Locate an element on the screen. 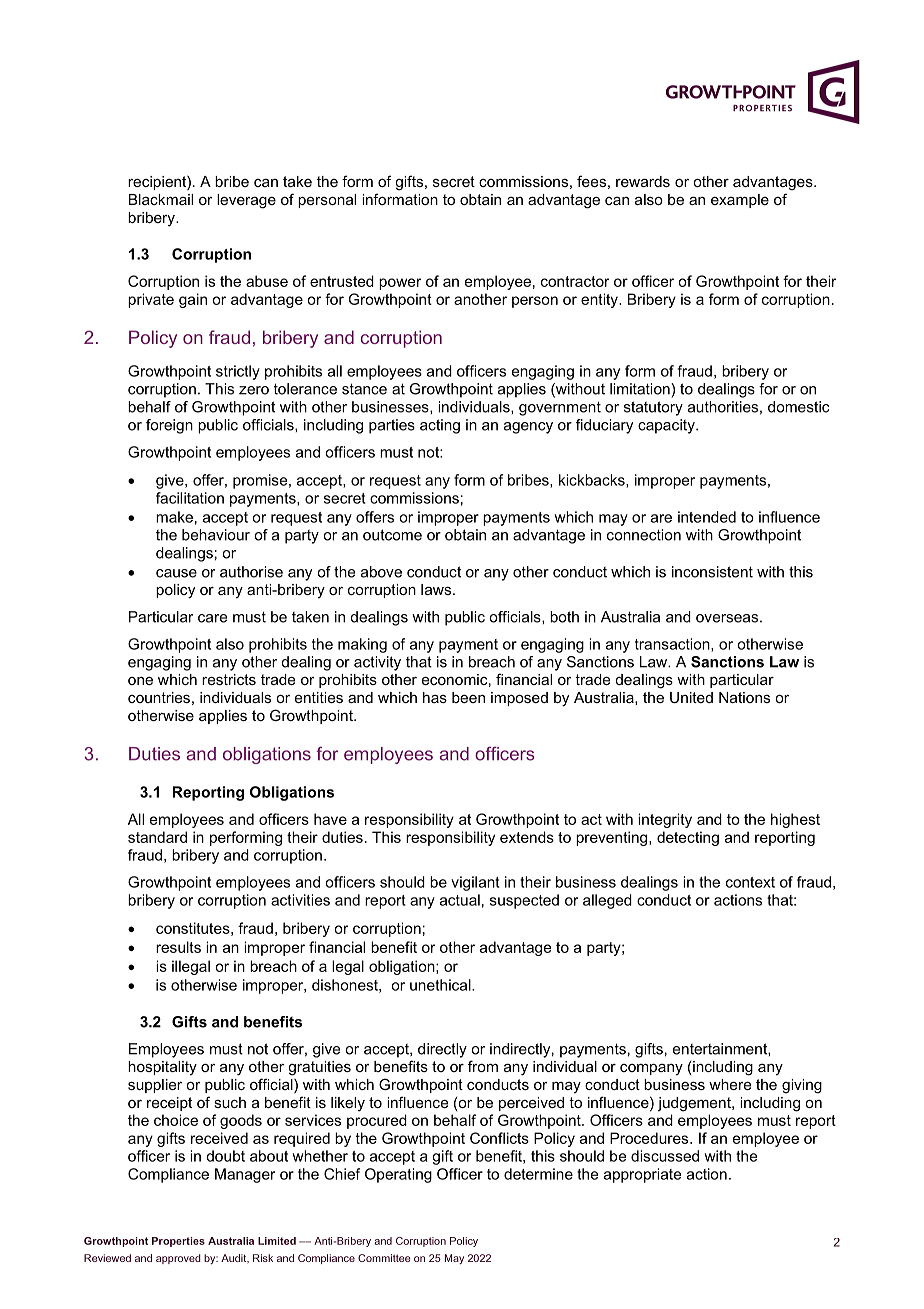 Image resolution: width=924 pixels, height=1309 pixels. Blackmail is located at coordinates (161, 199).
